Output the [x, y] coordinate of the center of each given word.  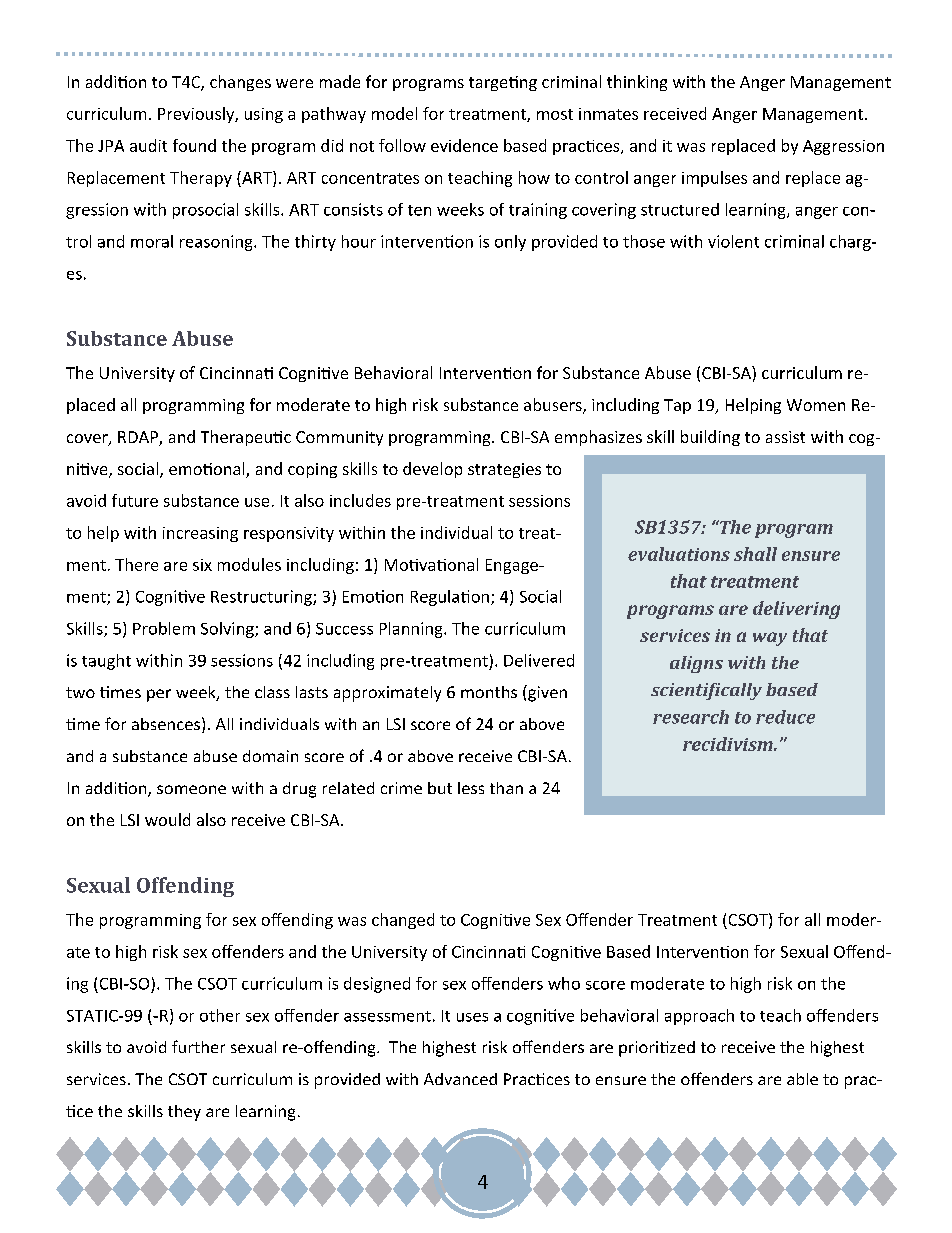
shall [755, 554]
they [184, 1113]
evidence [464, 145]
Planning [412, 630]
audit [148, 145]
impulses [714, 179]
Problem [164, 628]
